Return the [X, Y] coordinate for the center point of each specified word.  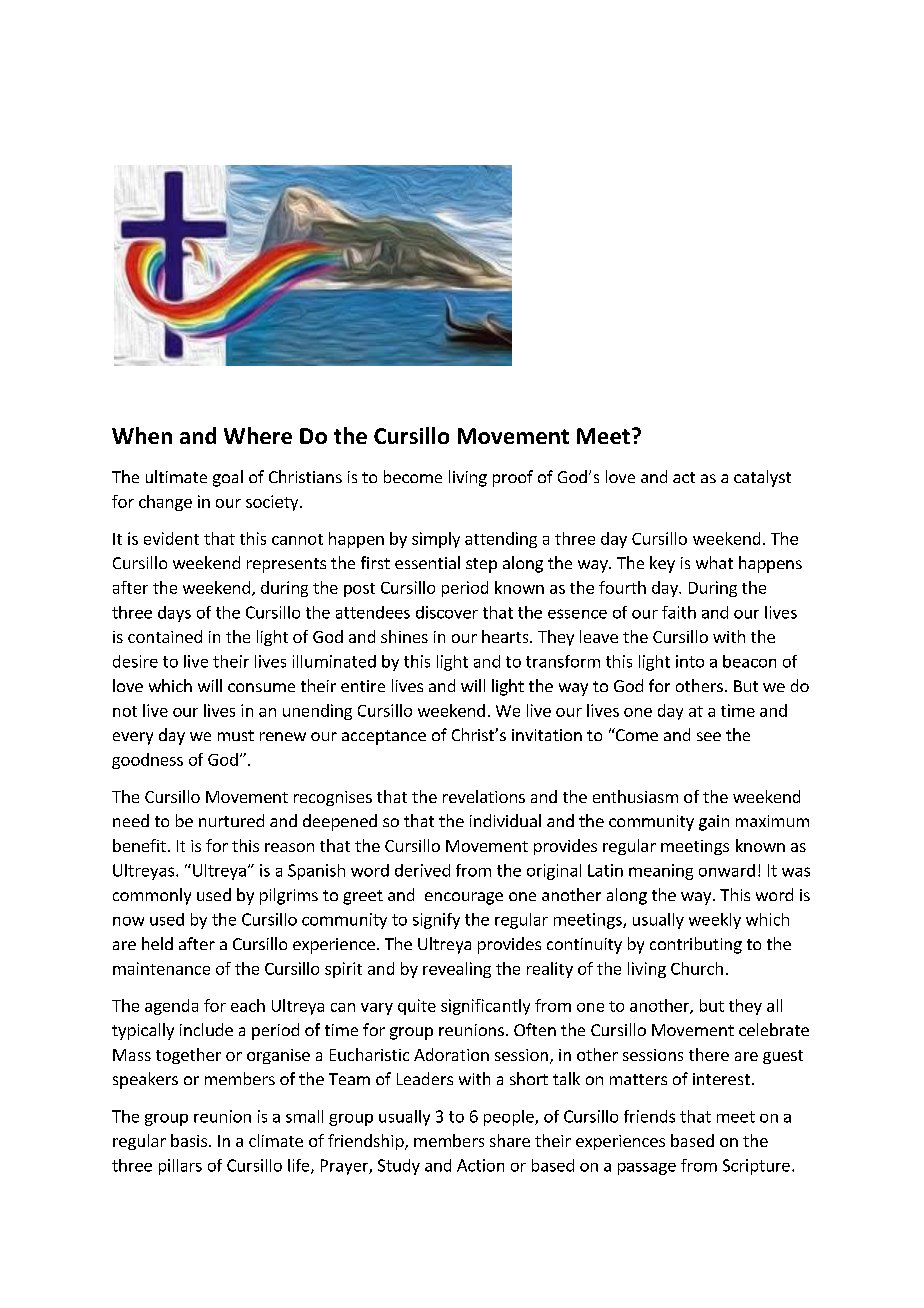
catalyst [762, 478]
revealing [457, 970]
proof [513, 478]
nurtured [231, 820]
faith [679, 612]
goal [228, 478]
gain [714, 823]
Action [480, 1165]
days [174, 614]
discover [447, 612]
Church [697, 968]
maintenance [161, 968]
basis [189, 1140]
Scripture [756, 1167]
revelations [484, 796]
